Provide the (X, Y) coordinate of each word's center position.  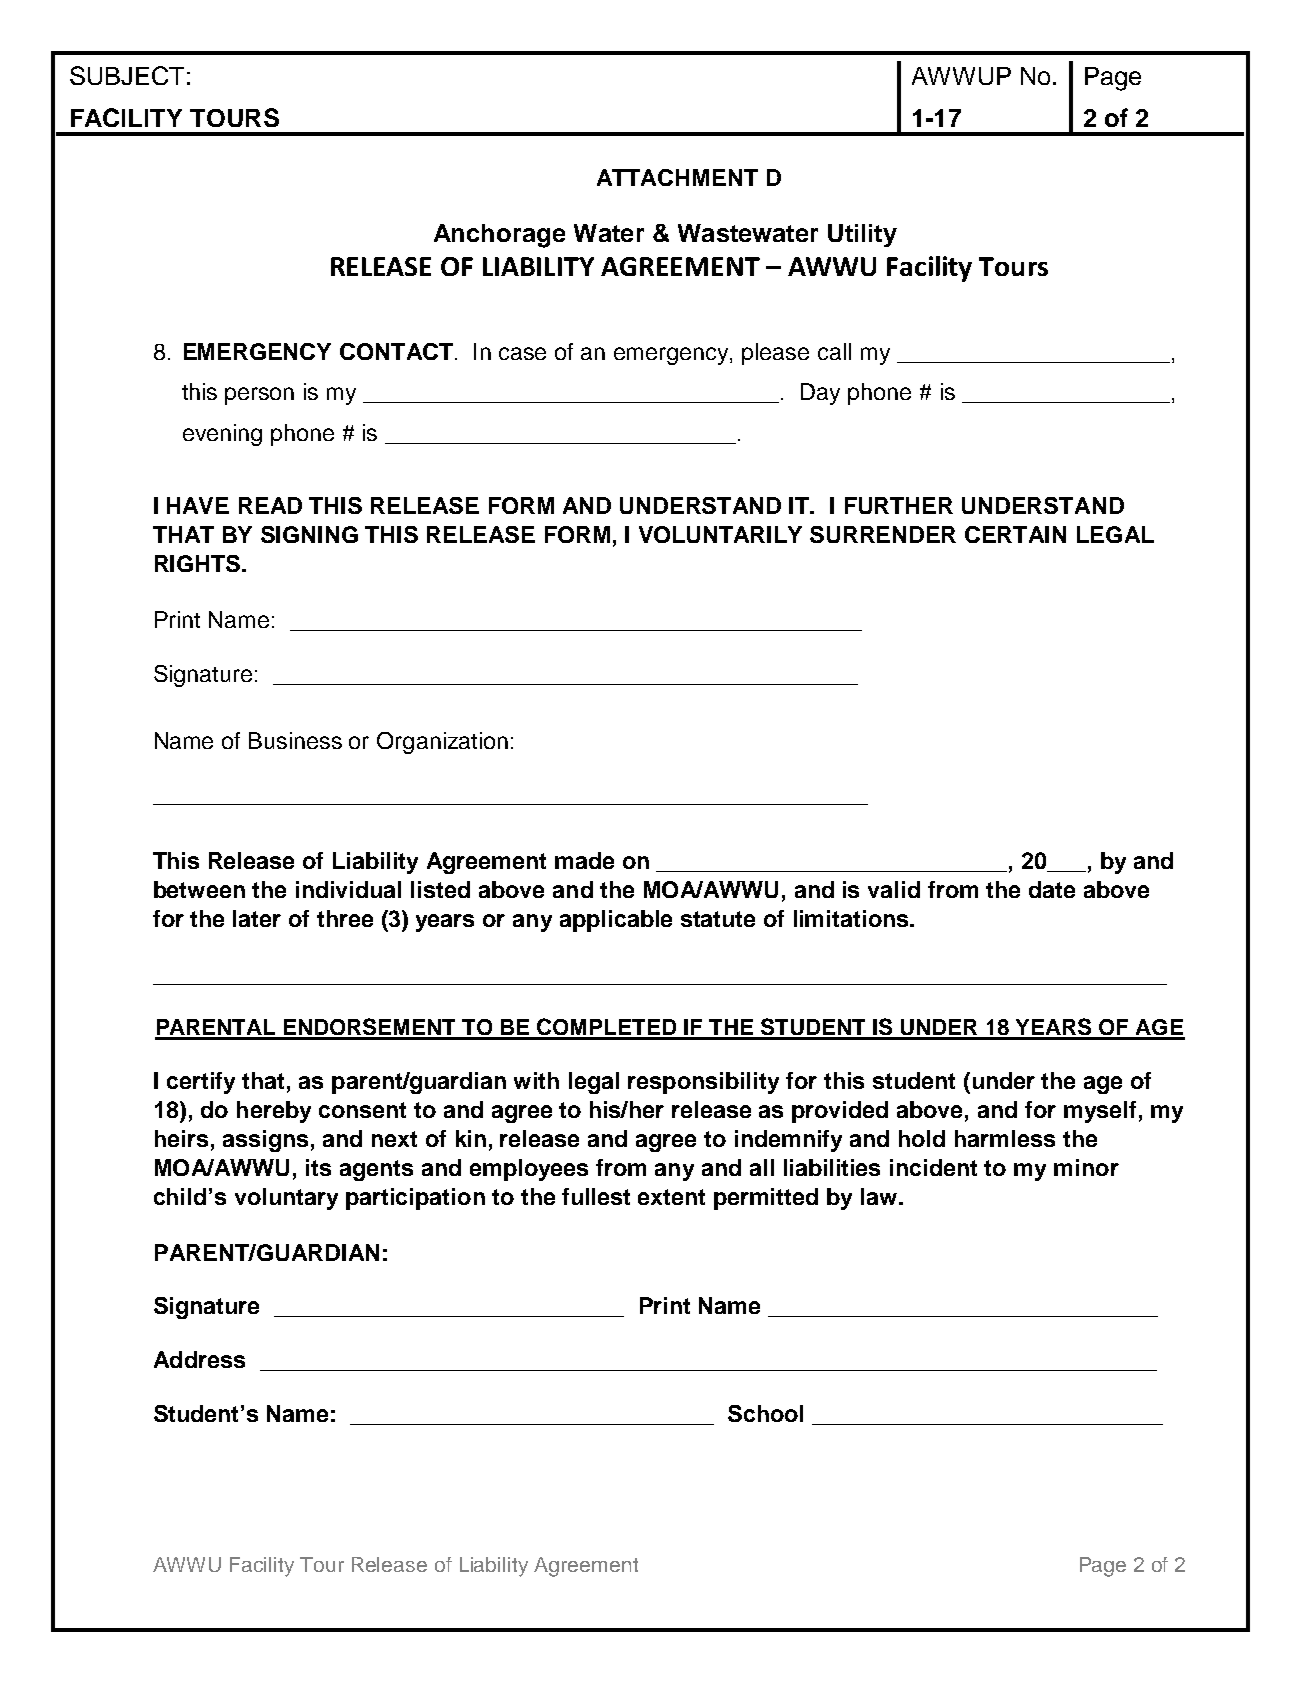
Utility (862, 235)
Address (199, 1359)
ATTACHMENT (677, 177)
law (880, 1196)
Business (295, 740)
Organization (442, 743)
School (765, 1413)
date (1052, 889)
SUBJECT (127, 75)
